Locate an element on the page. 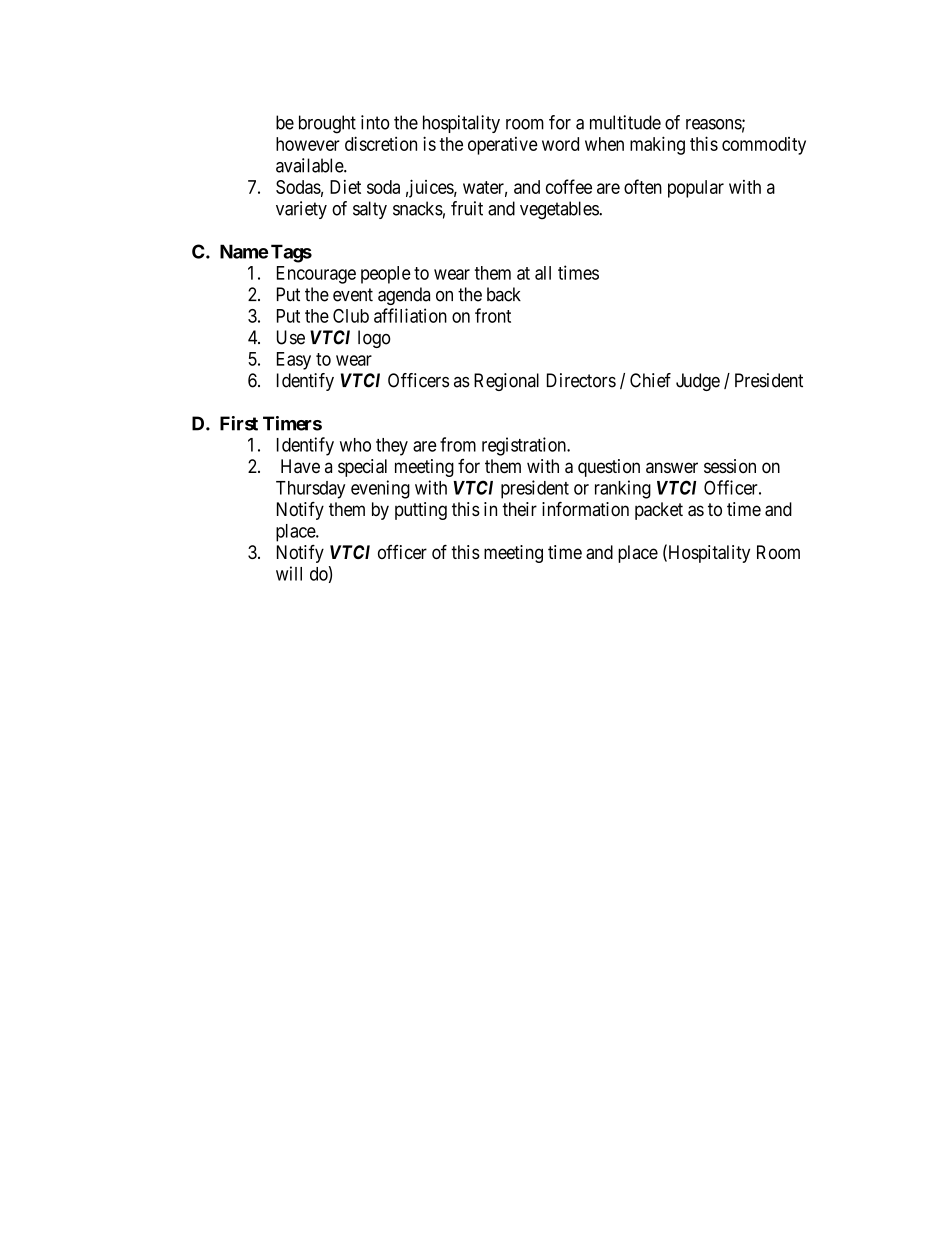 Image resolution: width=952 pixels, height=1233 pixels. variety is located at coordinates (301, 210).
